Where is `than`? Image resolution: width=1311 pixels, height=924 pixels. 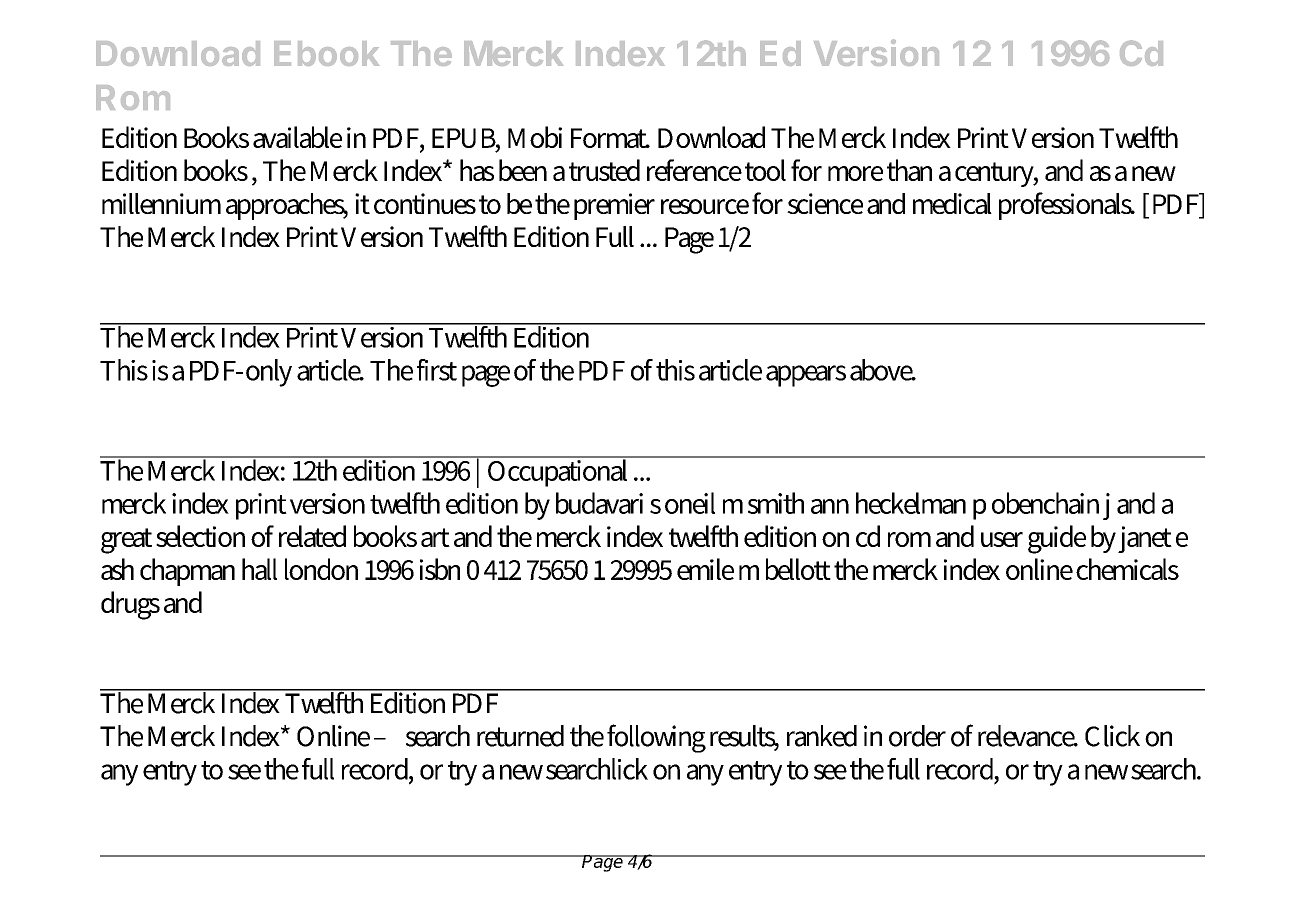 than is located at coordinates (909, 170).
